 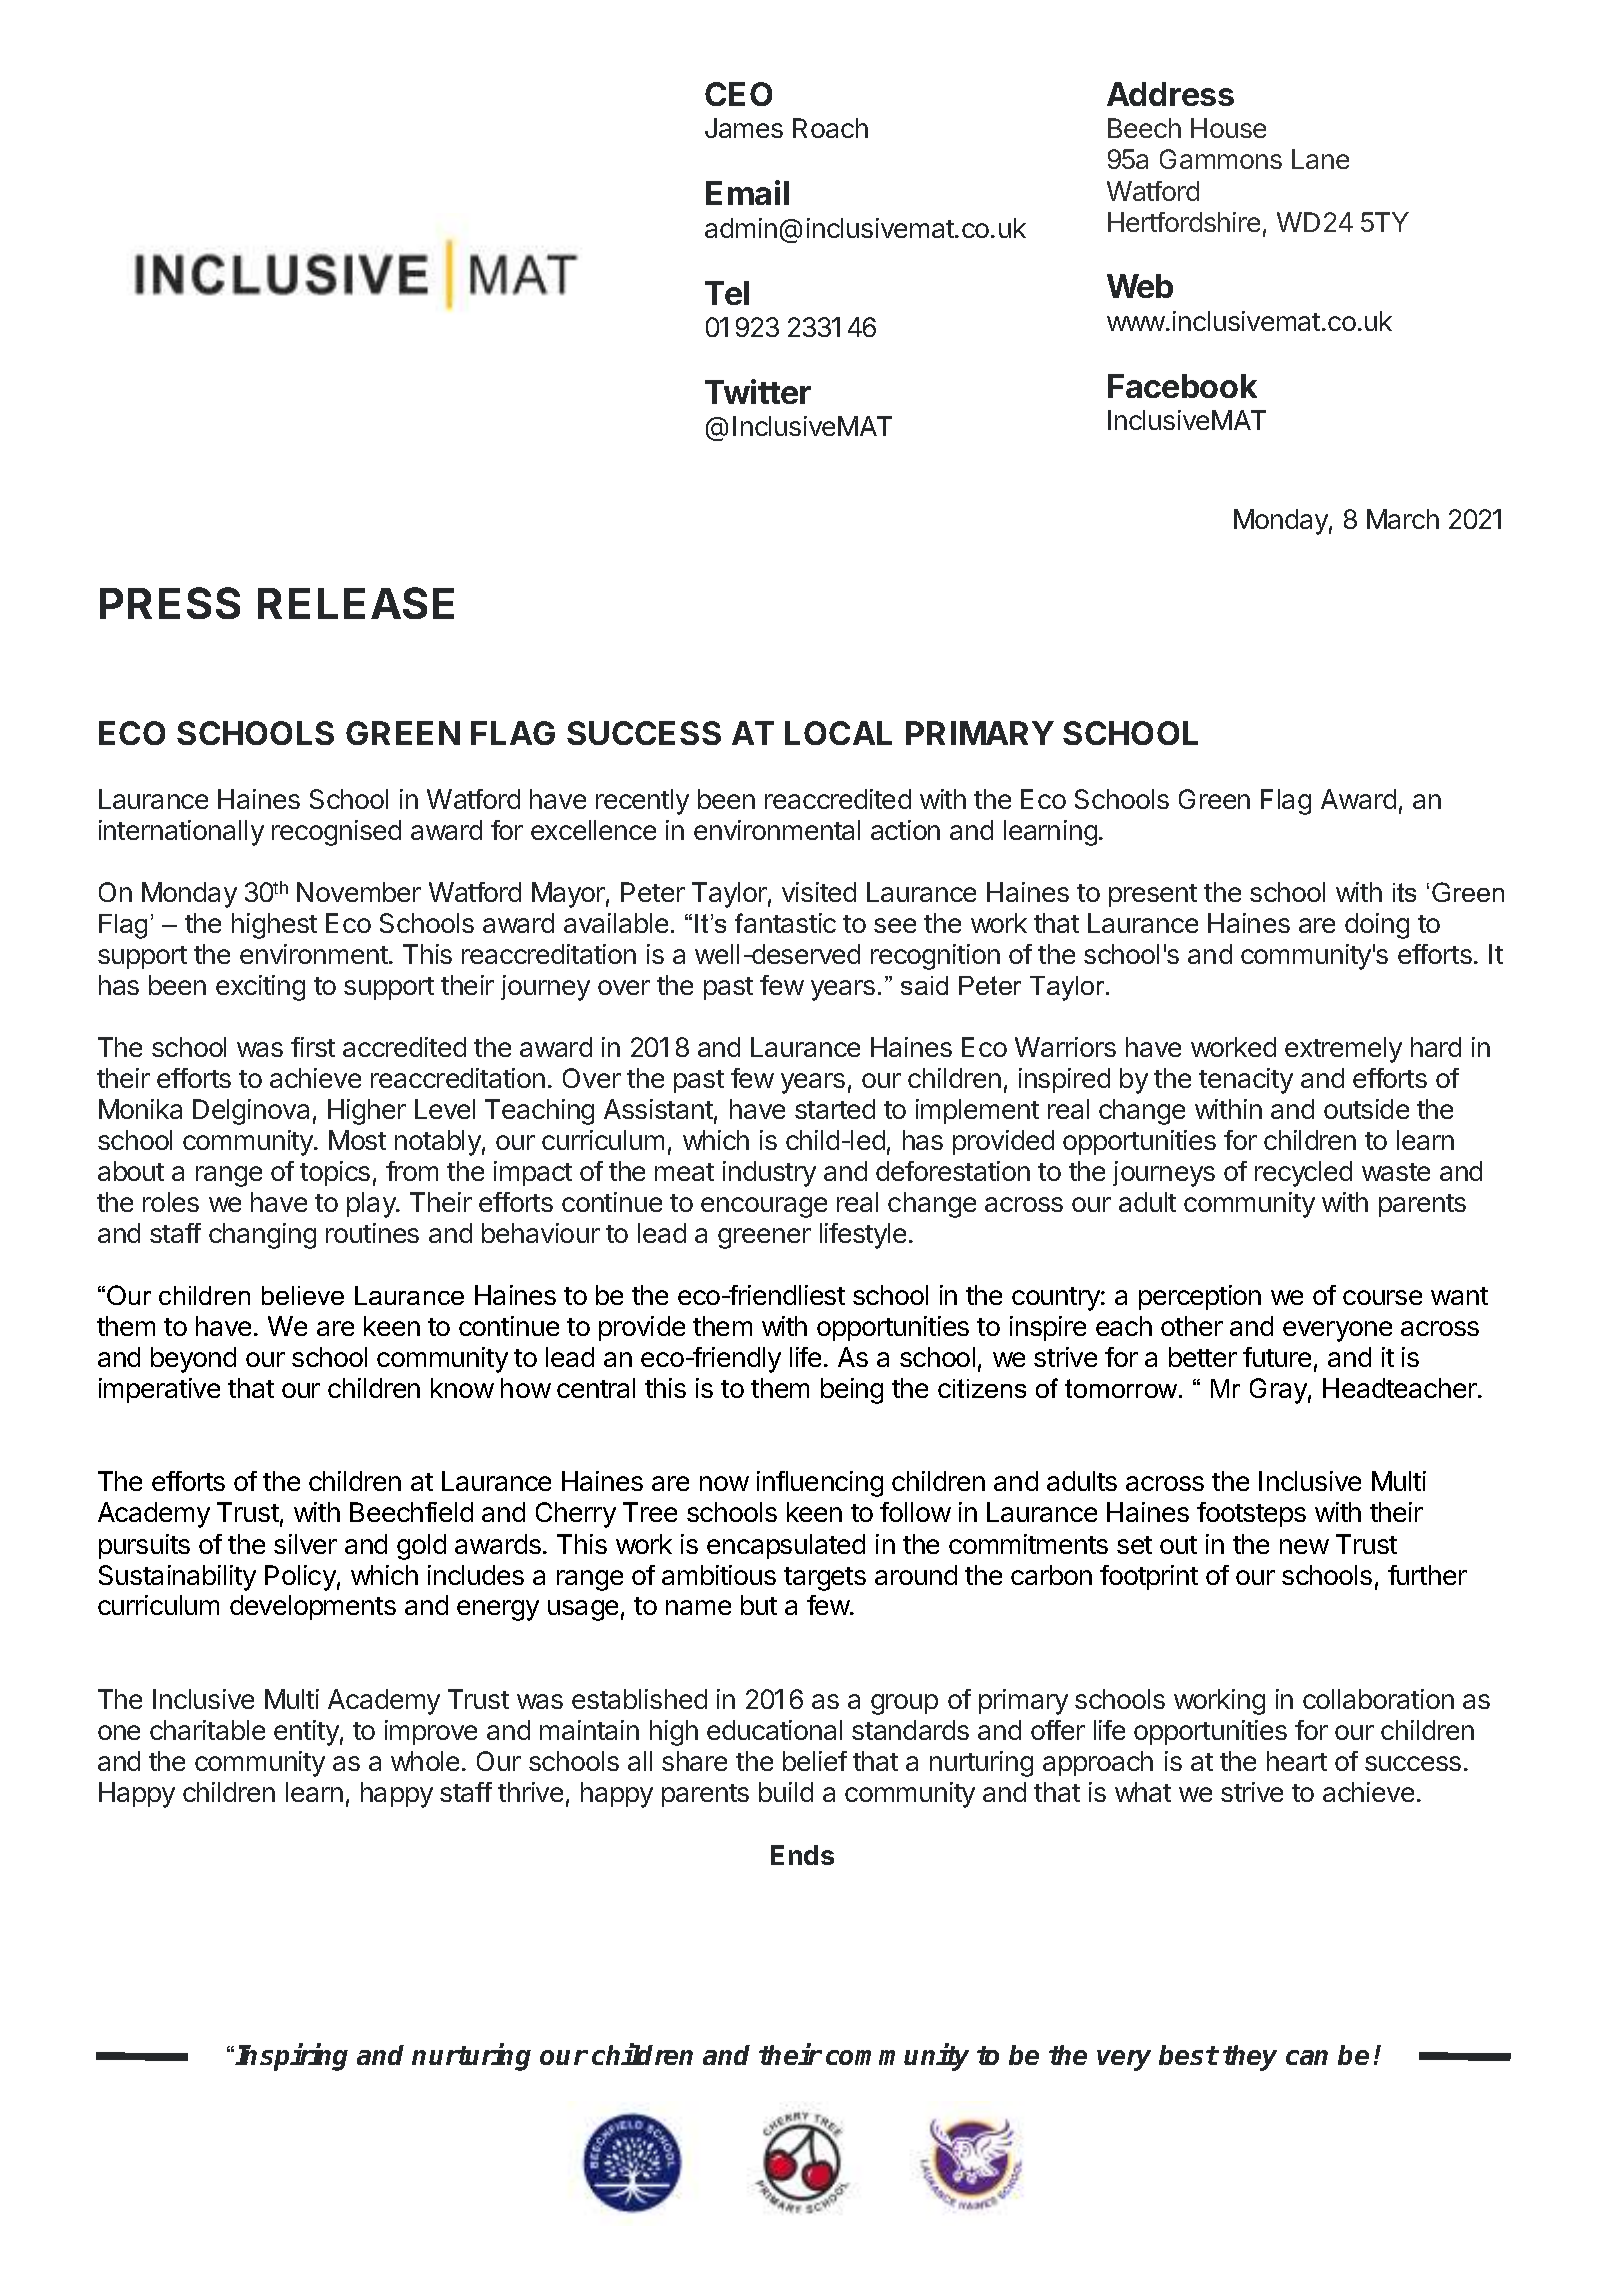 I want to click on March, so click(x=1403, y=519).
